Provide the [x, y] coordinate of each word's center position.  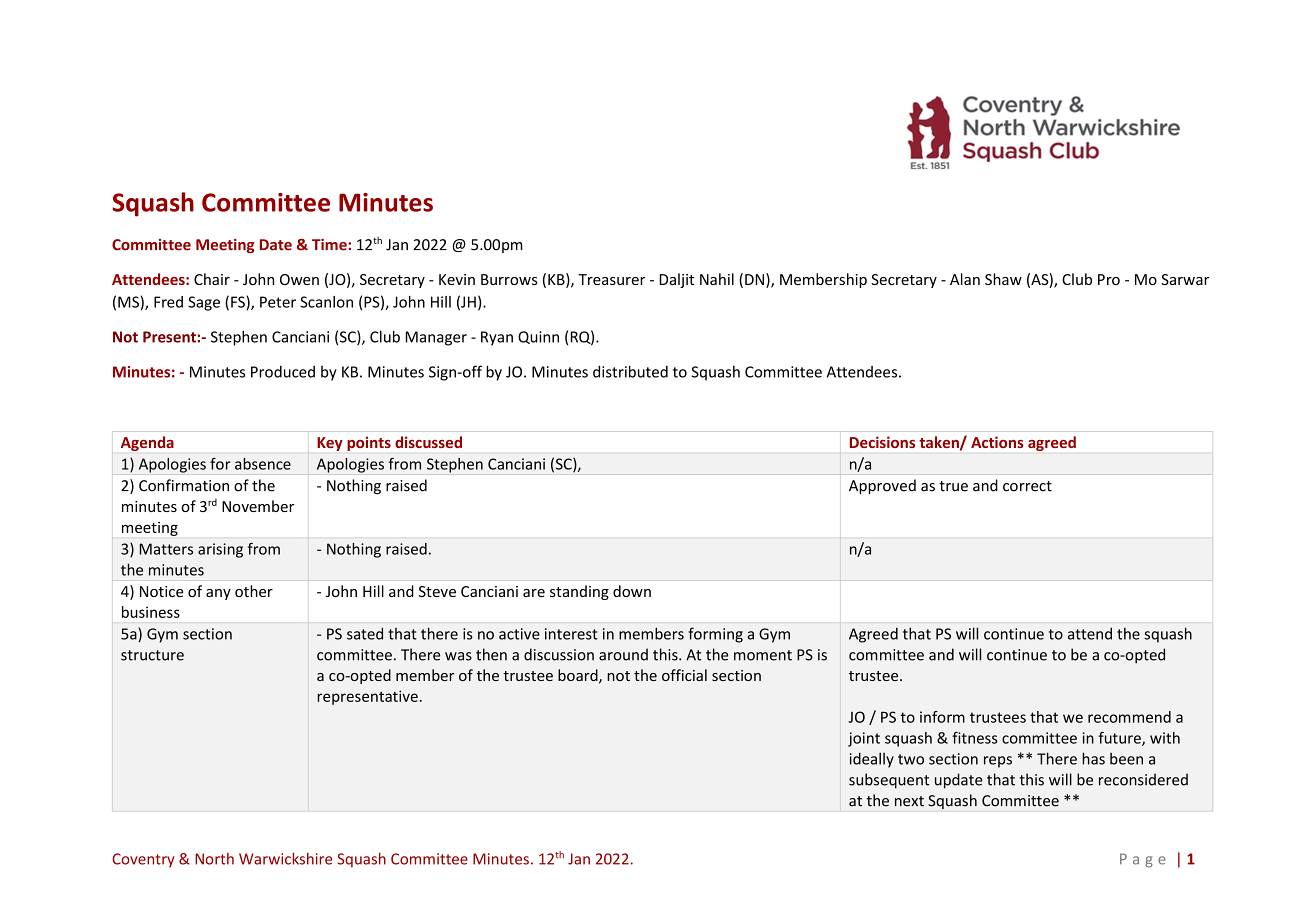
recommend [1129, 717]
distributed [630, 371]
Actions [997, 442]
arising [220, 550]
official [684, 675]
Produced [283, 372]
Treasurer [611, 279]
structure [152, 655]
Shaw [1003, 279]
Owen [299, 279]
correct [1027, 486]
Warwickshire [285, 858]
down [632, 591]
